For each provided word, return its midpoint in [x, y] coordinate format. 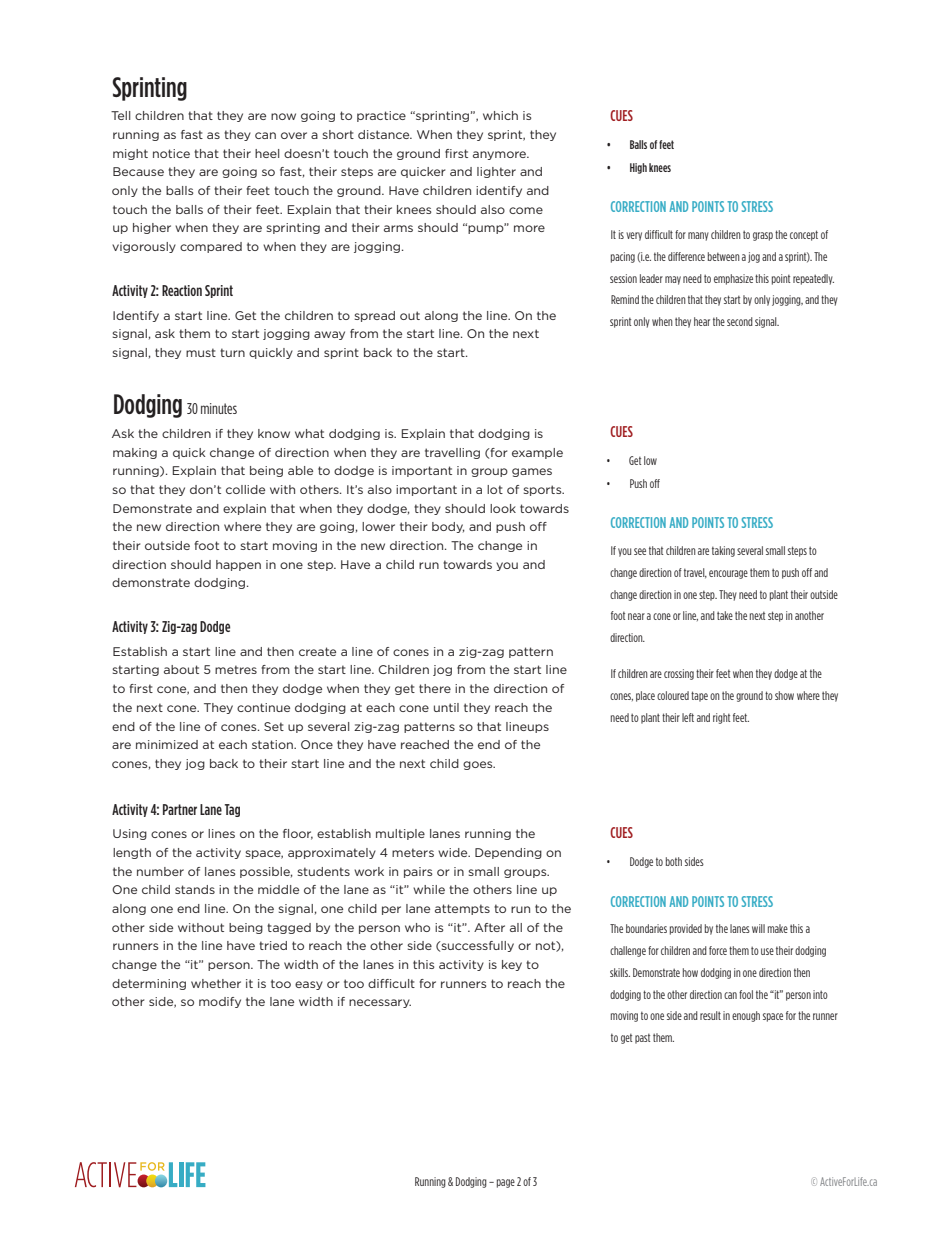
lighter [496, 172]
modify [220, 1002]
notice [171, 153]
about [181, 669]
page [506, 1183]
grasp [763, 236]
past [642, 1038]
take [725, 615]
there [435, 688]
